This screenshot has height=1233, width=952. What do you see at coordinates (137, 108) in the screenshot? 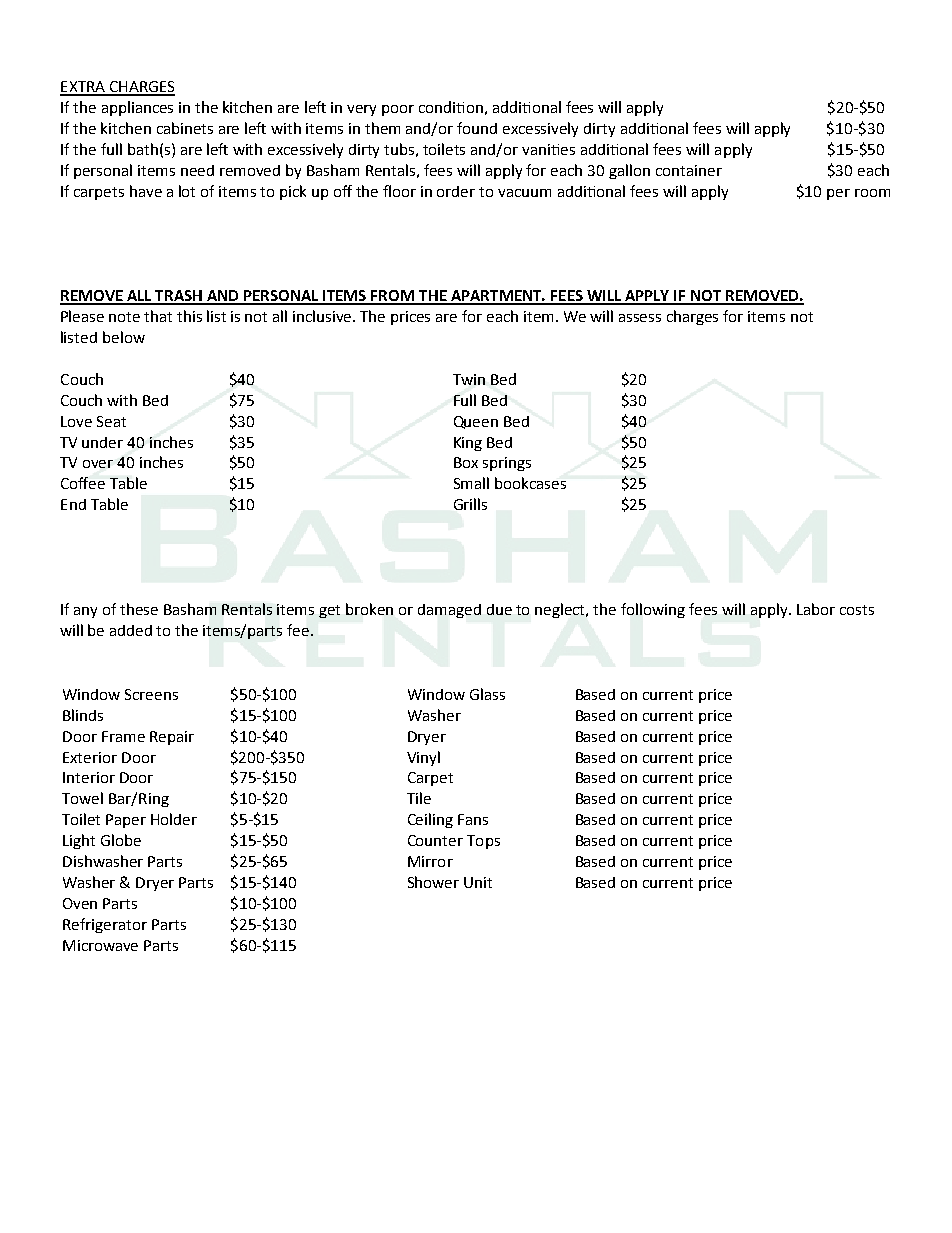
I see `appliances` at bounding box center [137, 108].
